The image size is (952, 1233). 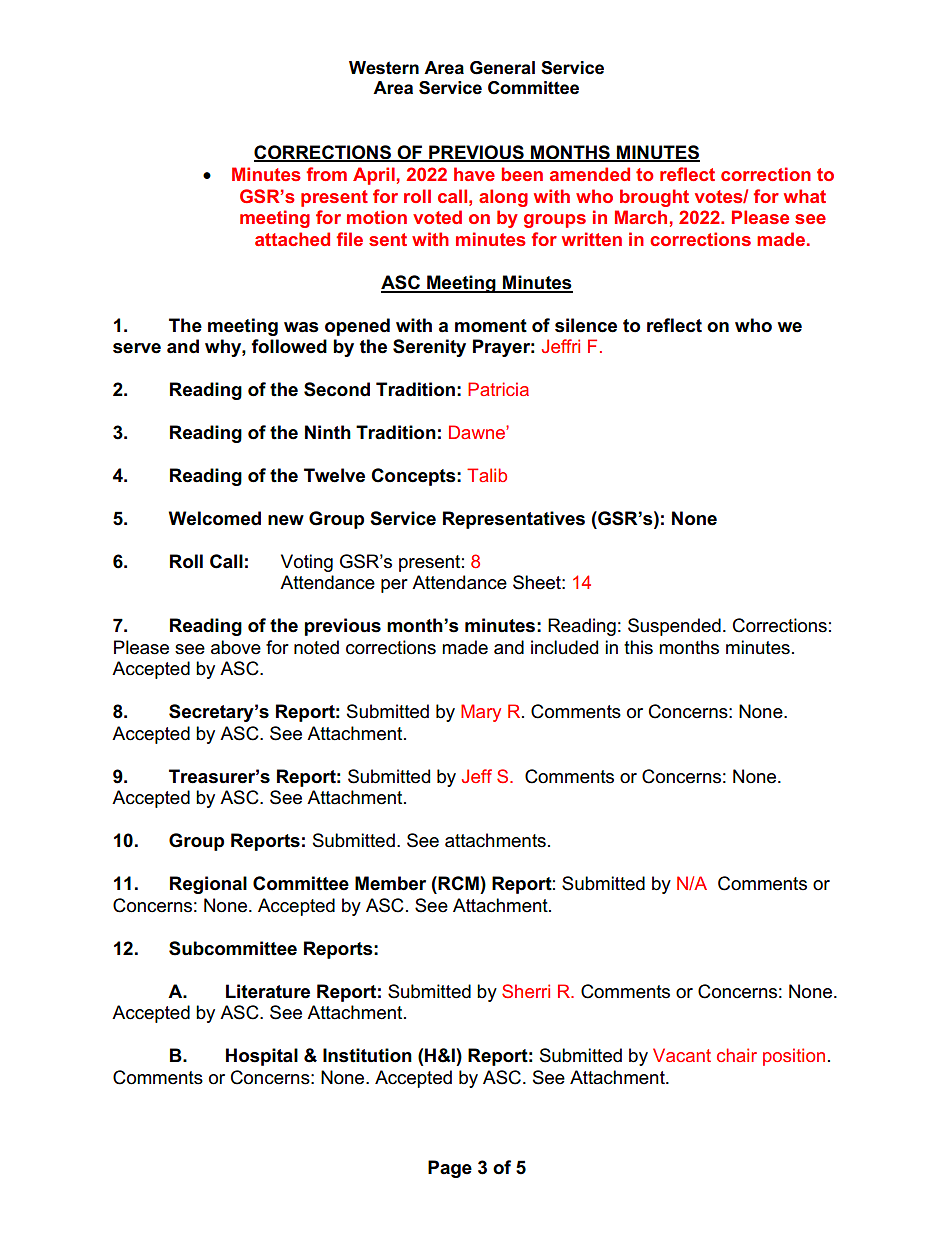 I want to click on Page, so click(x=450, y=1169).
